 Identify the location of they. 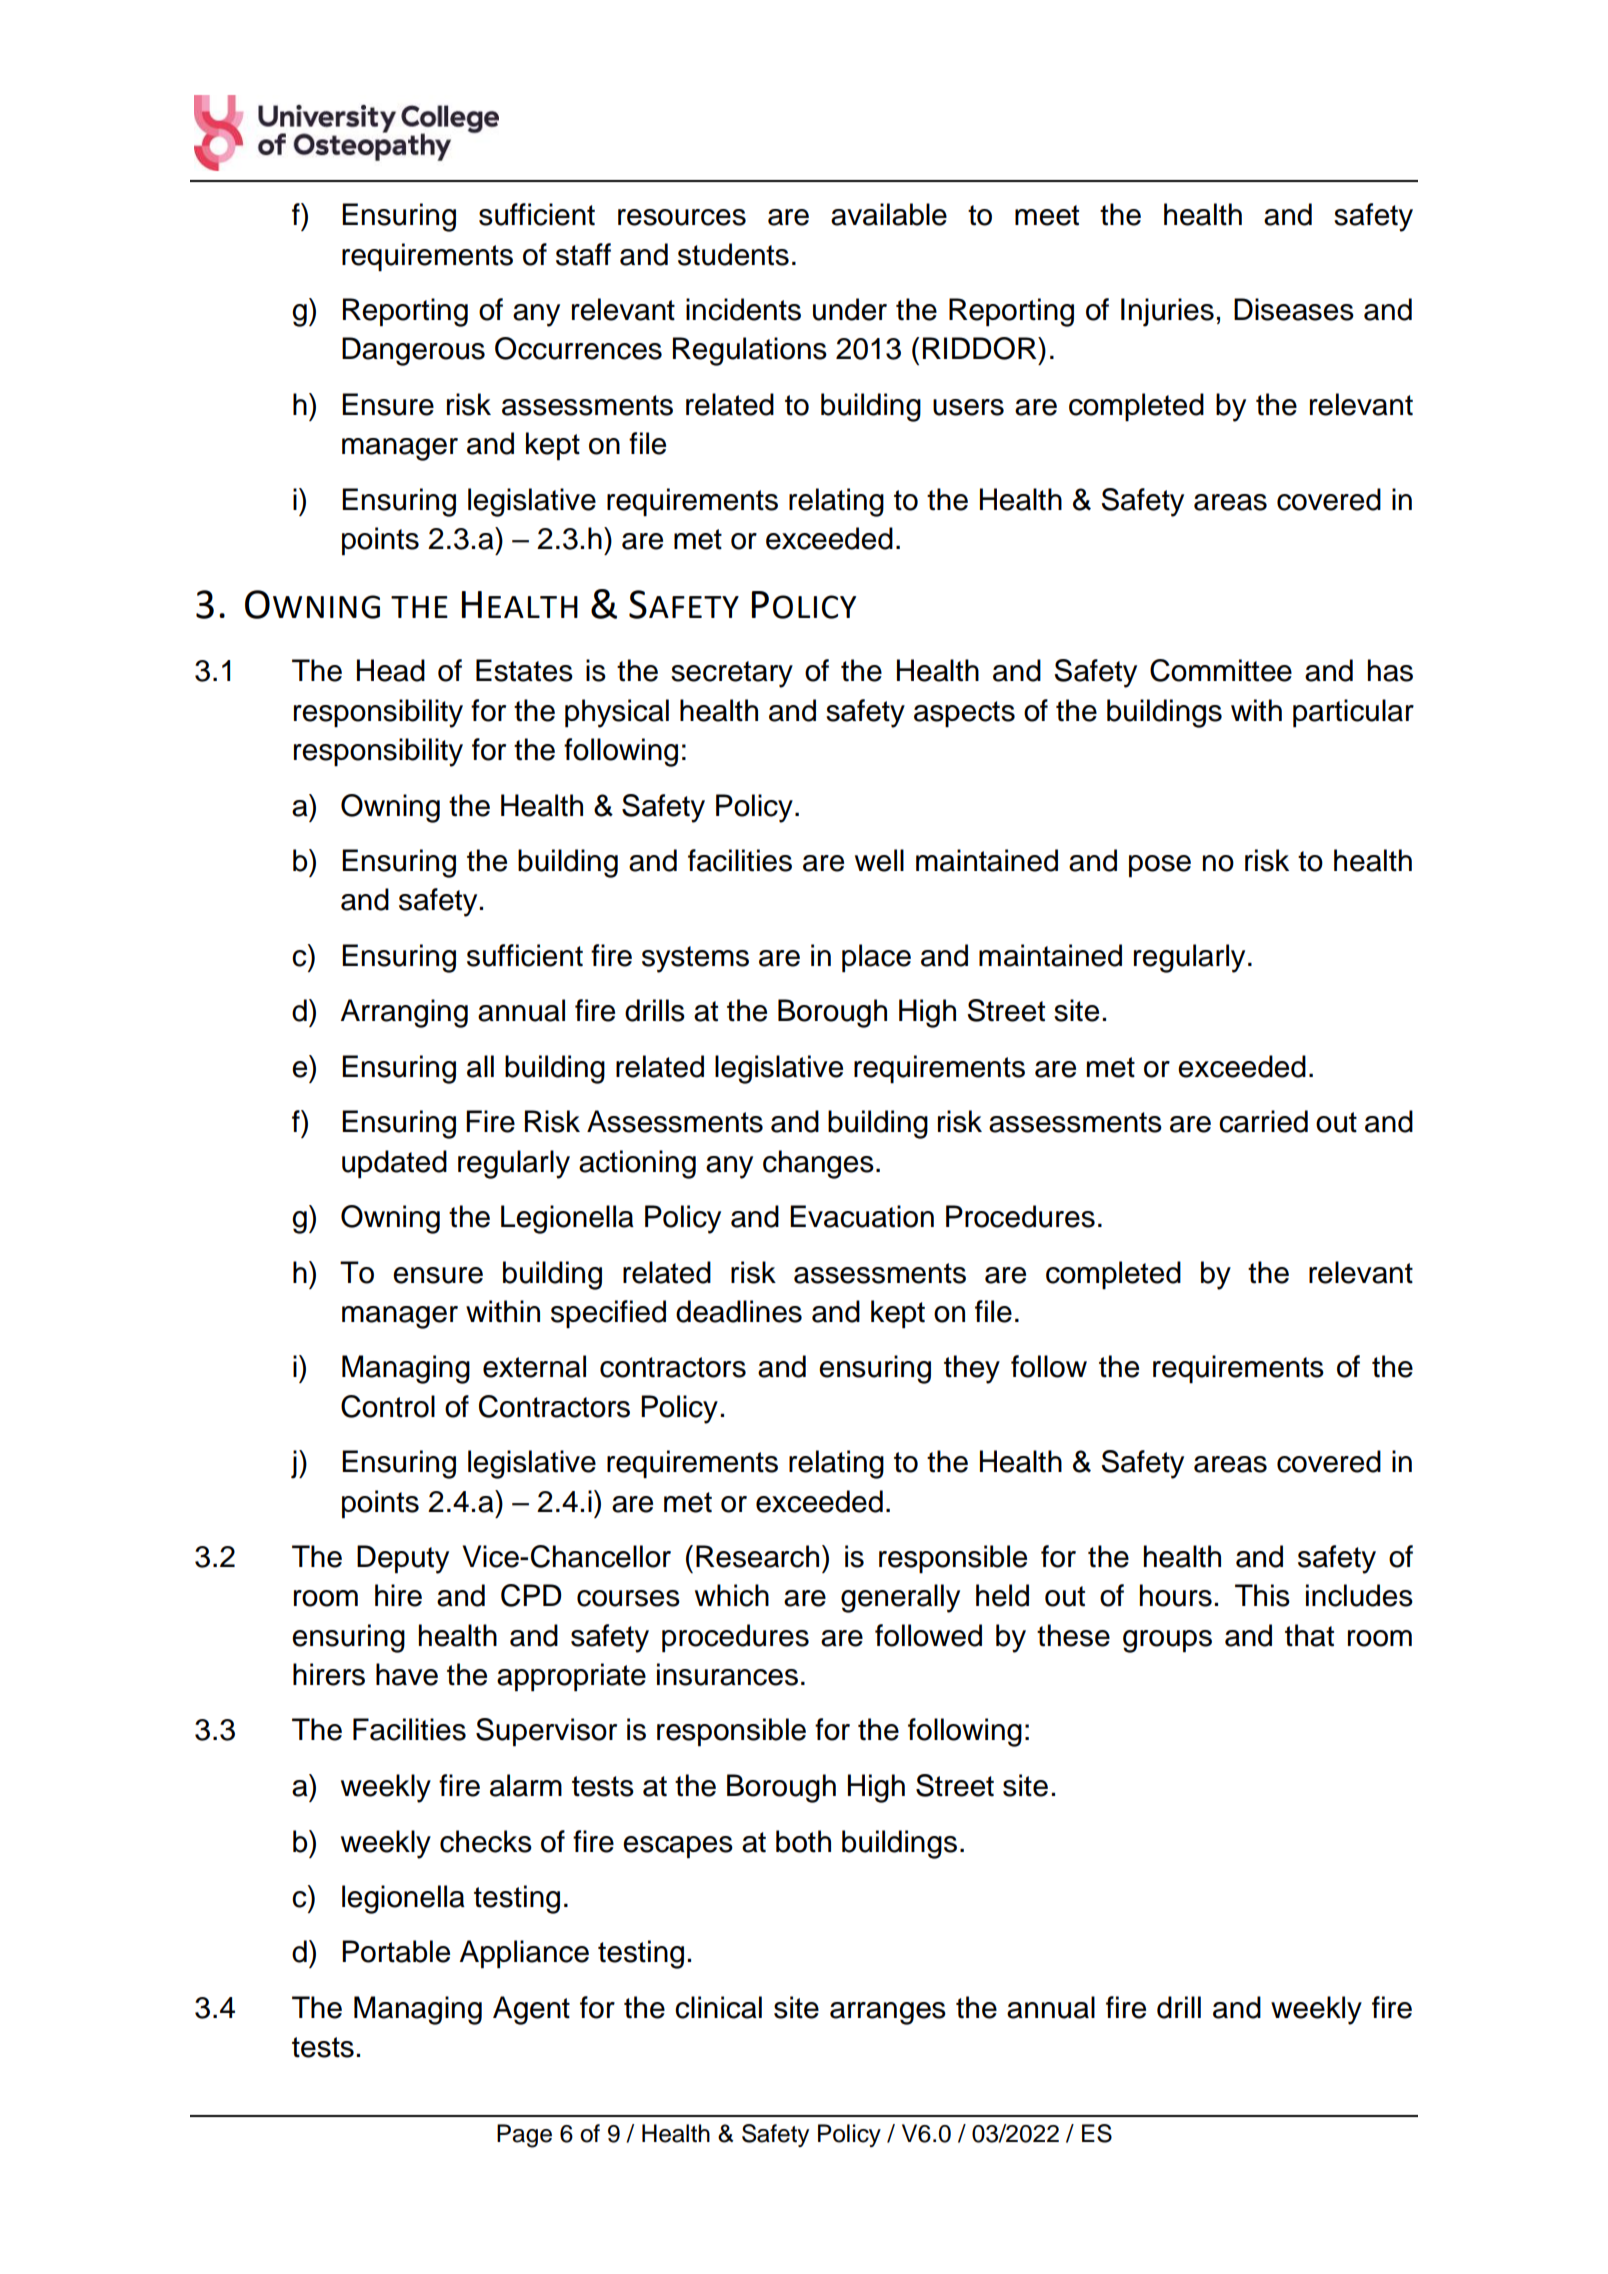
(972, 1369).
